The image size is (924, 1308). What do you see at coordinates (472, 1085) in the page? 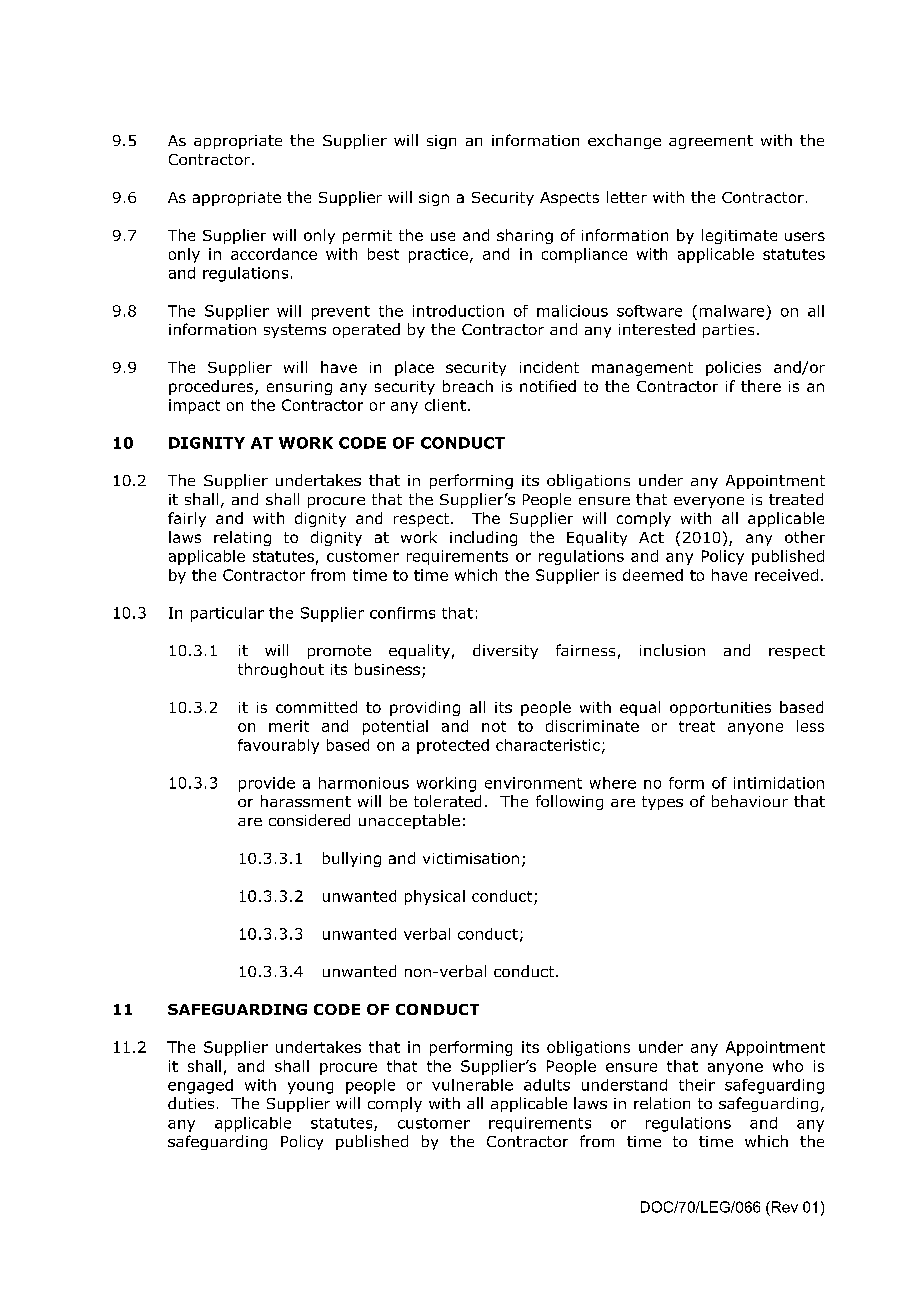
I see `vulnerable` at bounding box center [472, 1085].
